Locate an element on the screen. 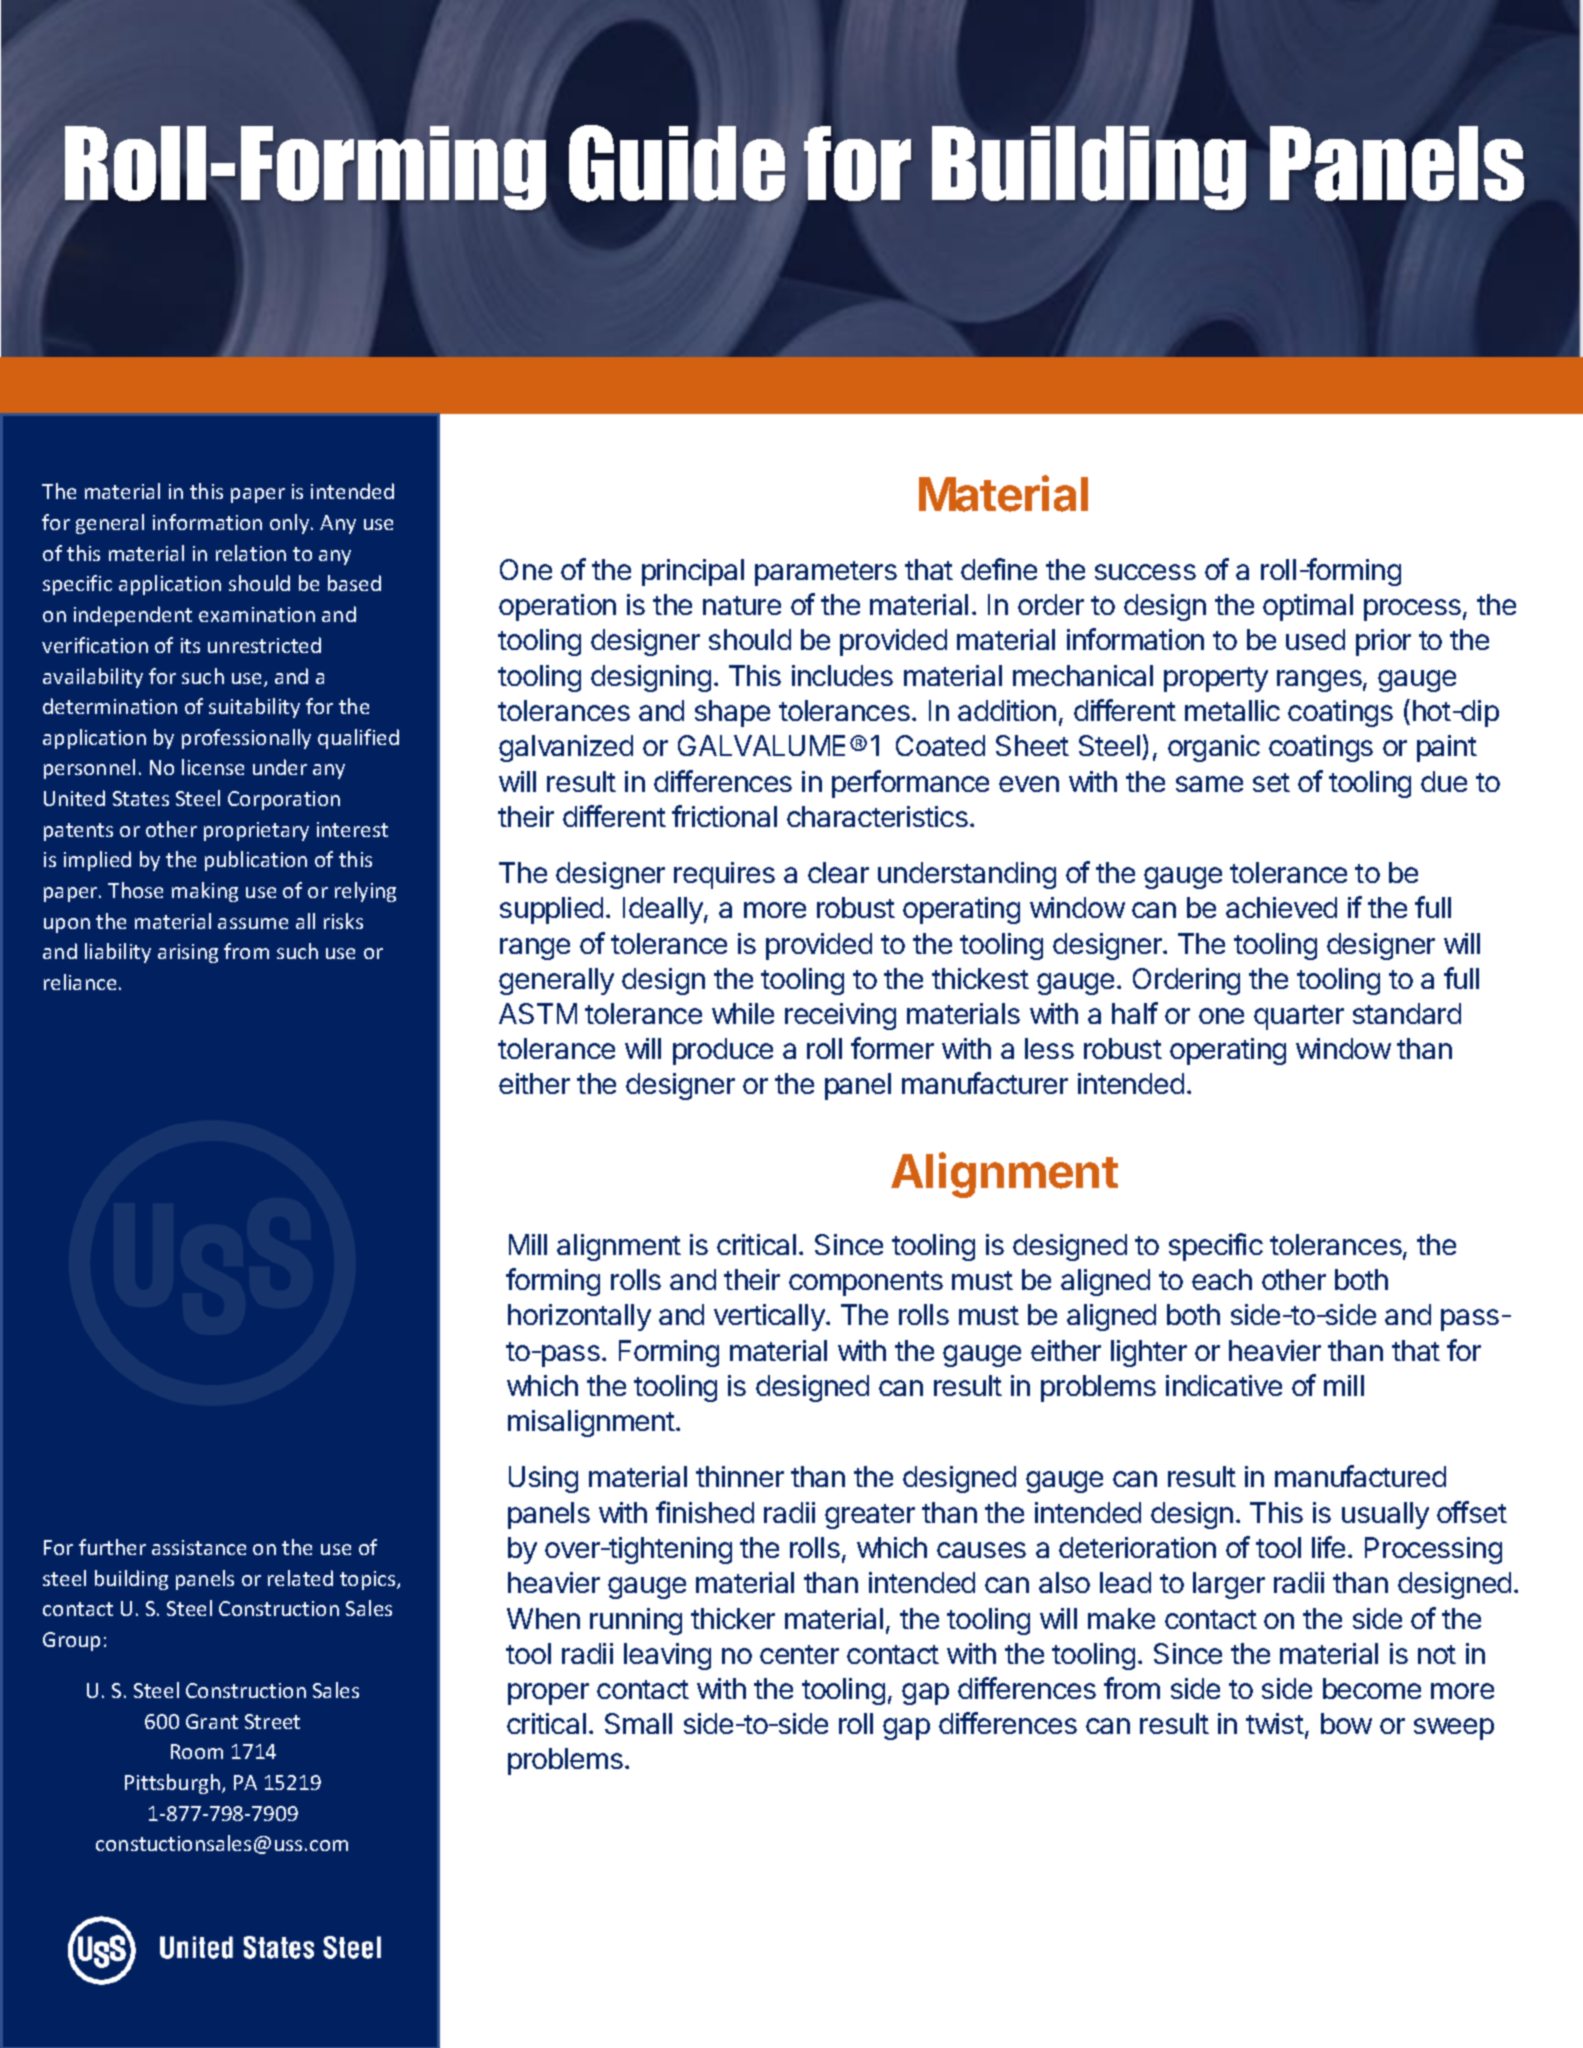  optimal is located at coordinates (1308, 607).
